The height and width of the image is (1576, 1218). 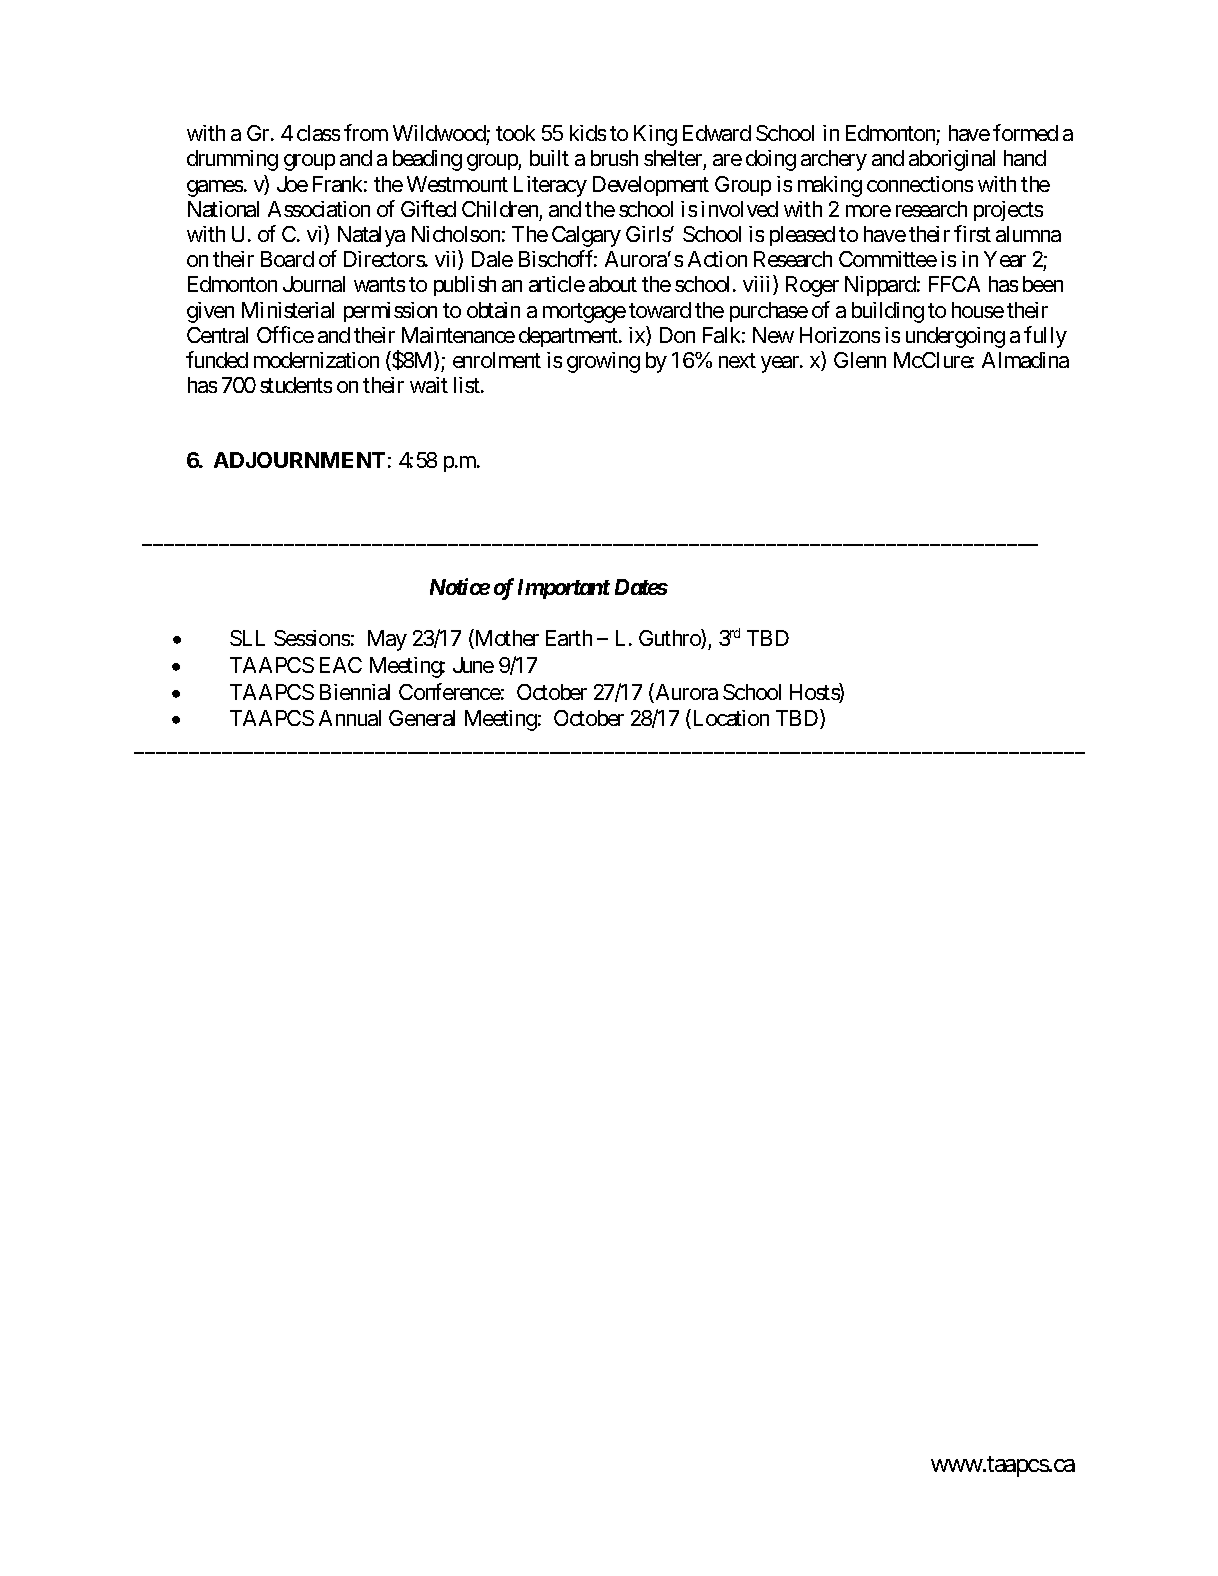 I want to click on house, so click(x=978, y=310).
